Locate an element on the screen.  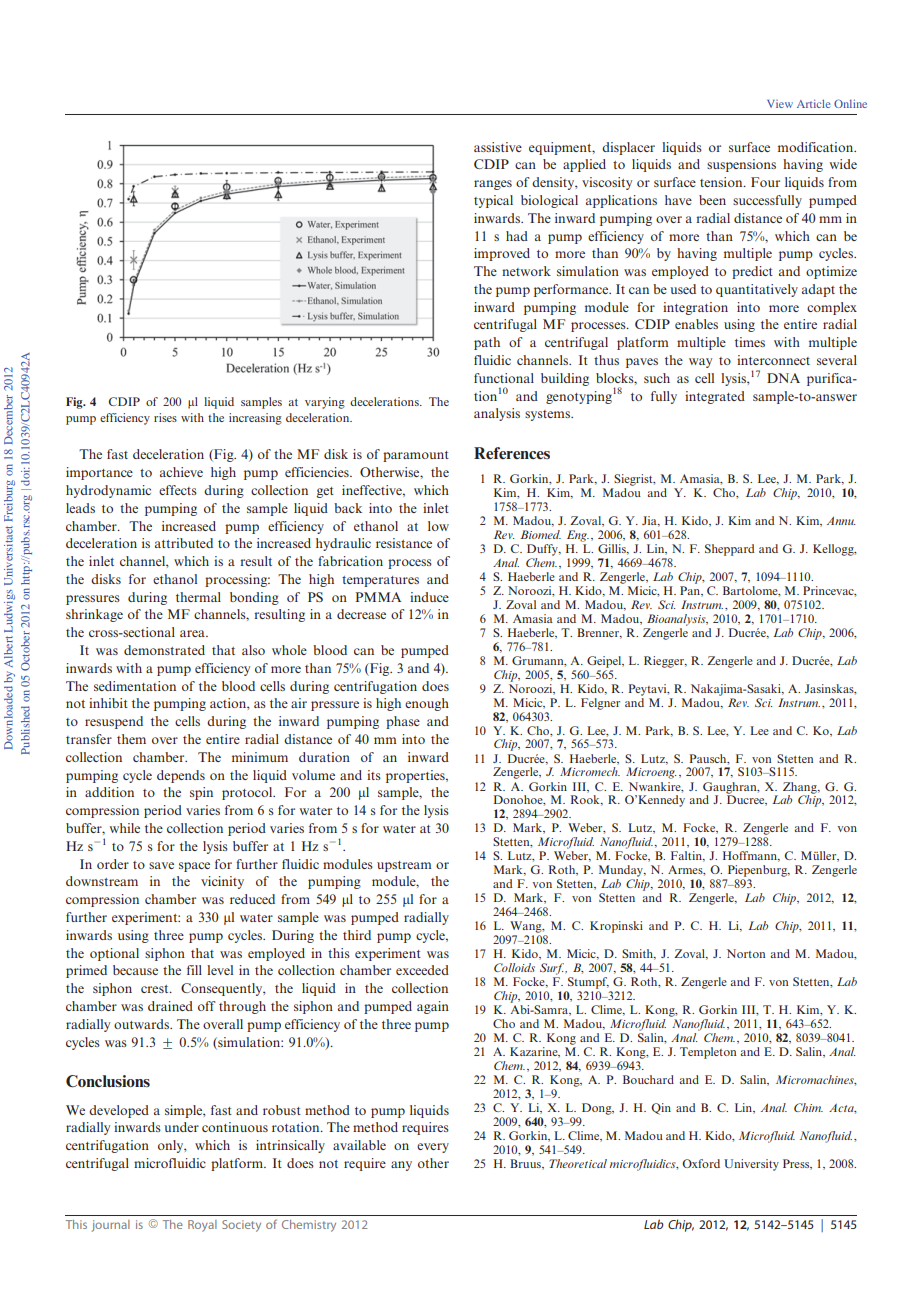
Norton is located at coordinates (746, 953).
